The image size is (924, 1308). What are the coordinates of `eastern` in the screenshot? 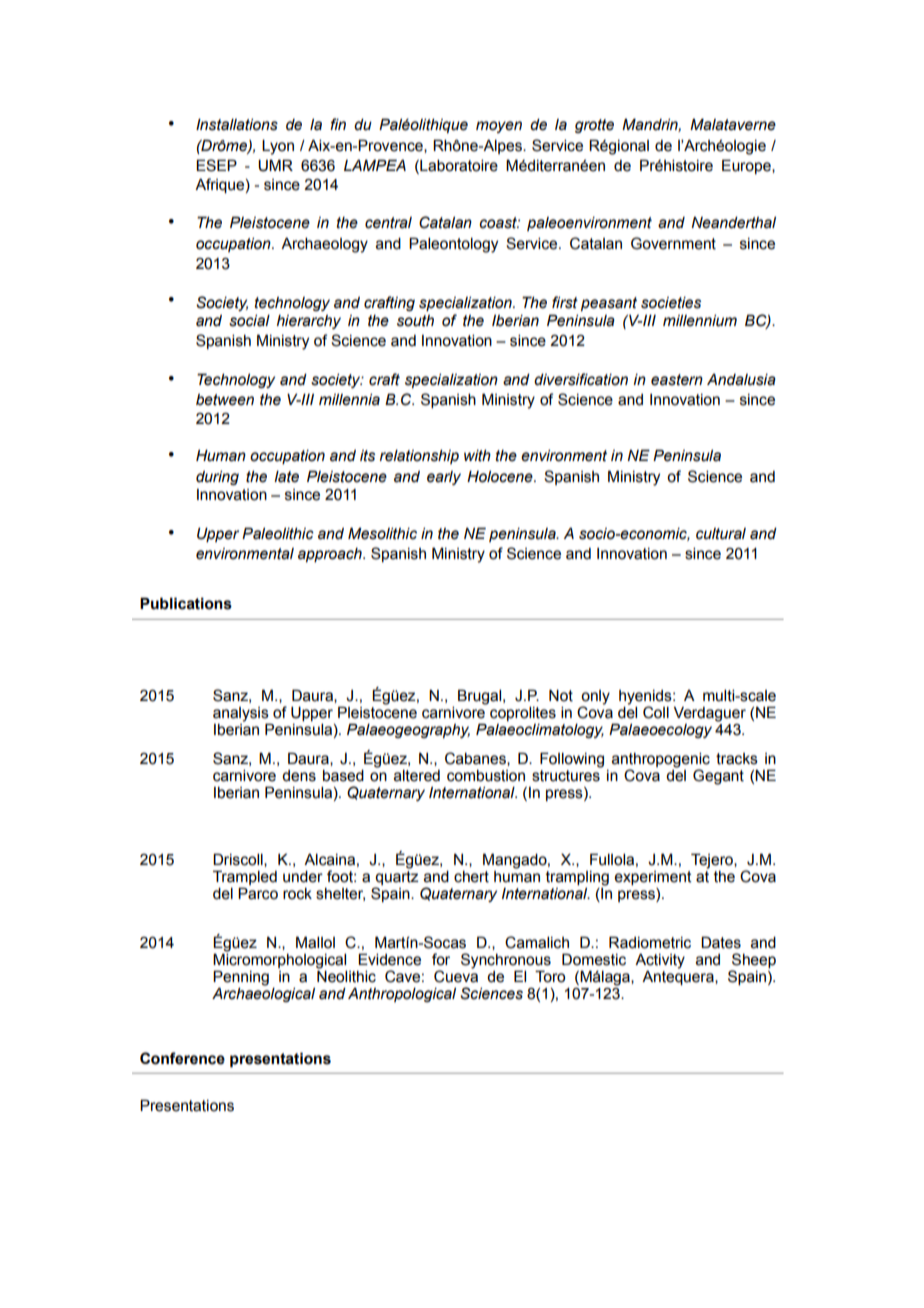 It's located at (677, 380).
